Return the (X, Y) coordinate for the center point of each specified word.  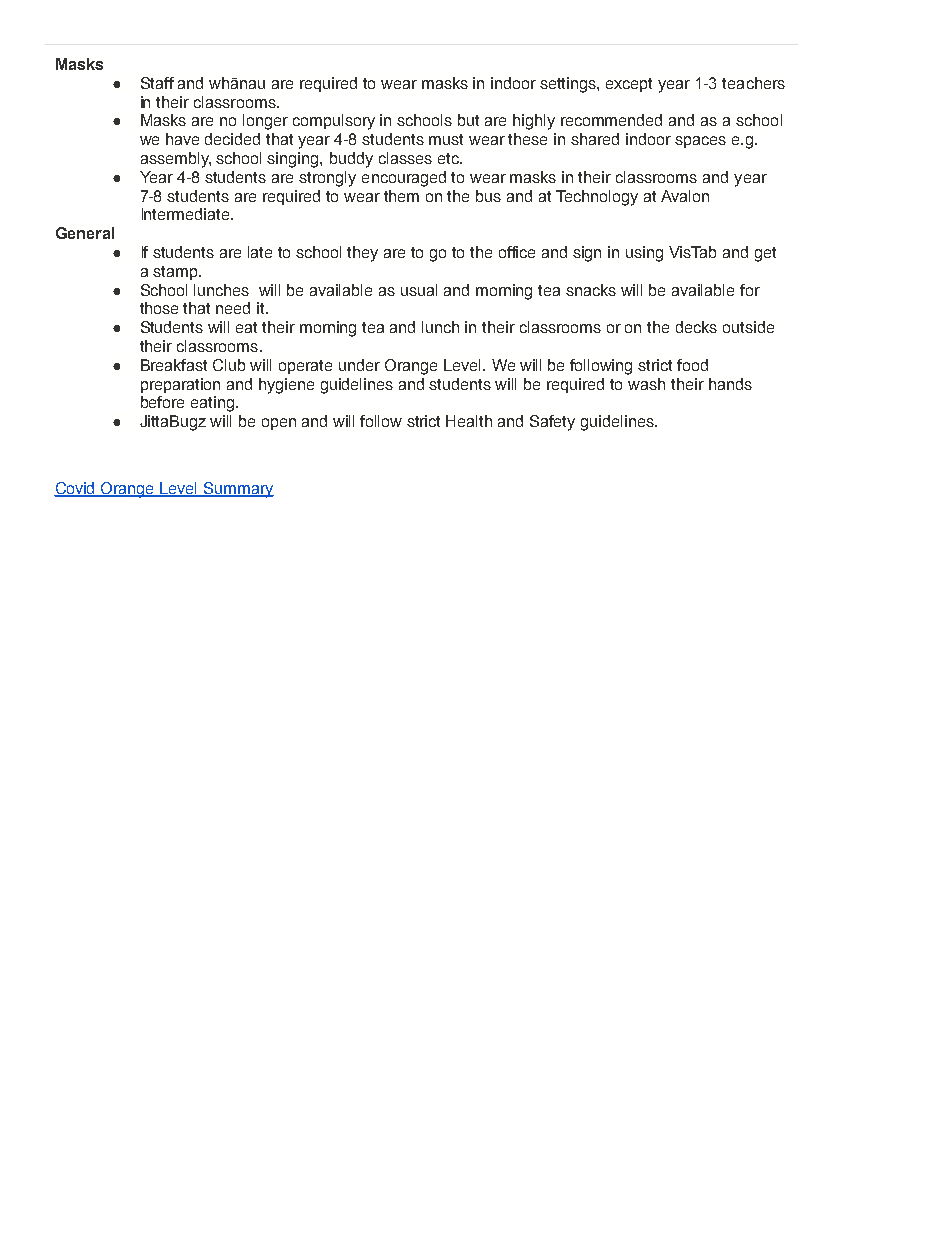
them (401, 196)
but (468, 120)
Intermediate (187, 214)
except (629, 85)
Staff (157, 83)
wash (646, 384)
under (359, 365)
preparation (180, 385)
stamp (176, 273)
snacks (591, 290)
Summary (238, 490)
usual (419, 290)
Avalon (685, 196)
